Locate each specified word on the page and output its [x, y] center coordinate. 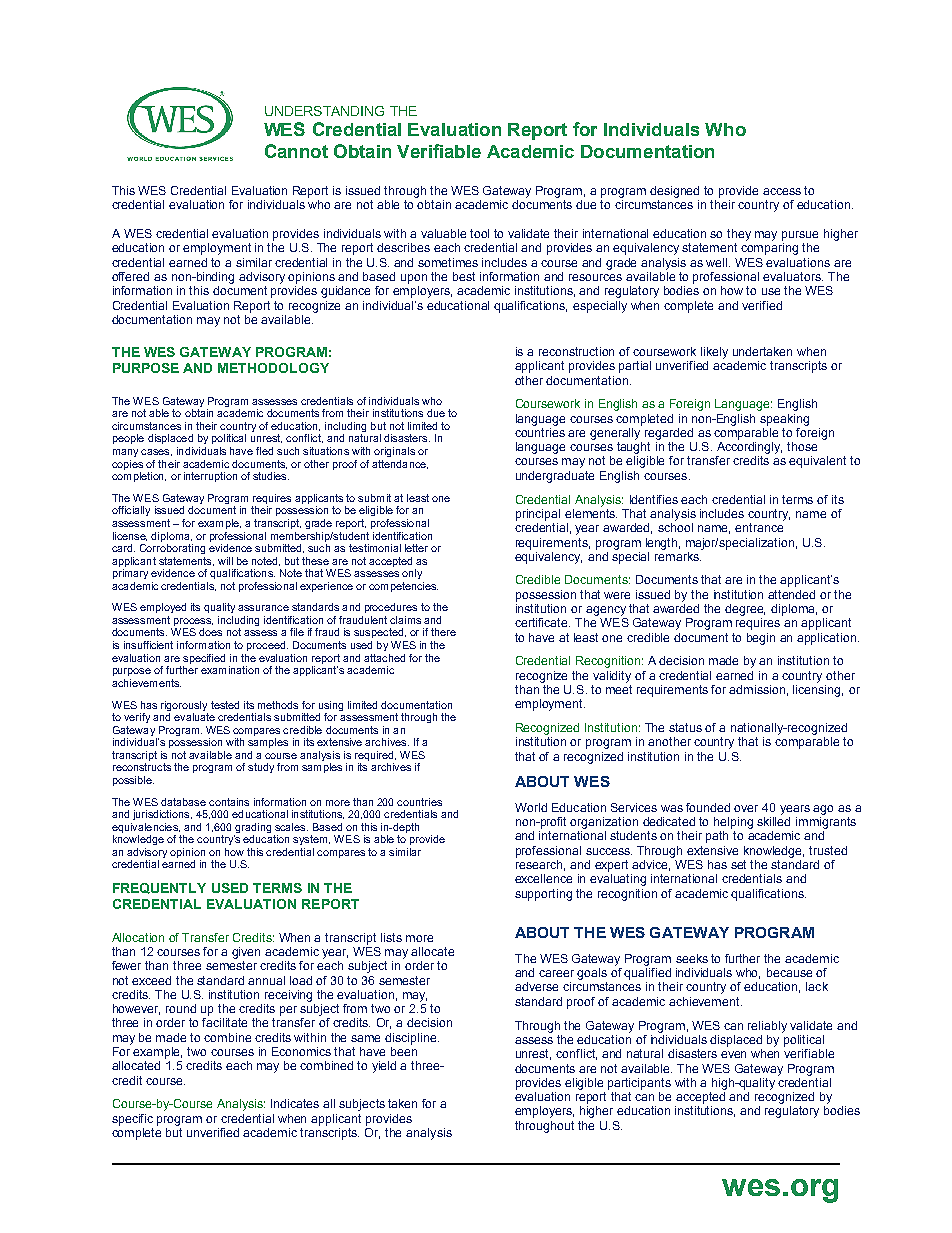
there [443, 632]
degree [745, 610]
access [782, 191]
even [733, 1054]
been [404, 1051]
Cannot [296, 151]
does [210, 632]
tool [479, 233]
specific [132, 1120]
